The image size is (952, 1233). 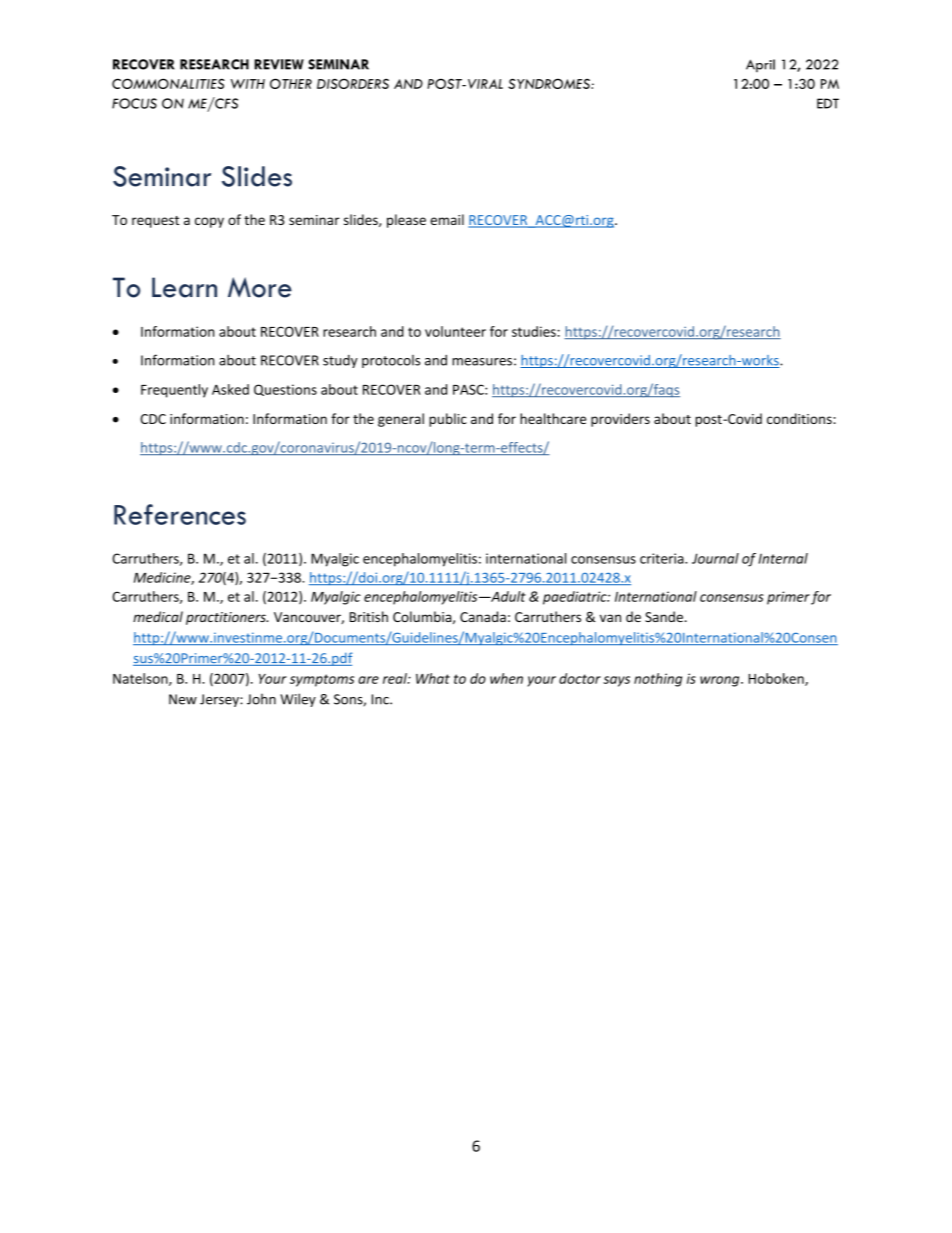 I want to click on wrong, so click(x=721, y=681).
